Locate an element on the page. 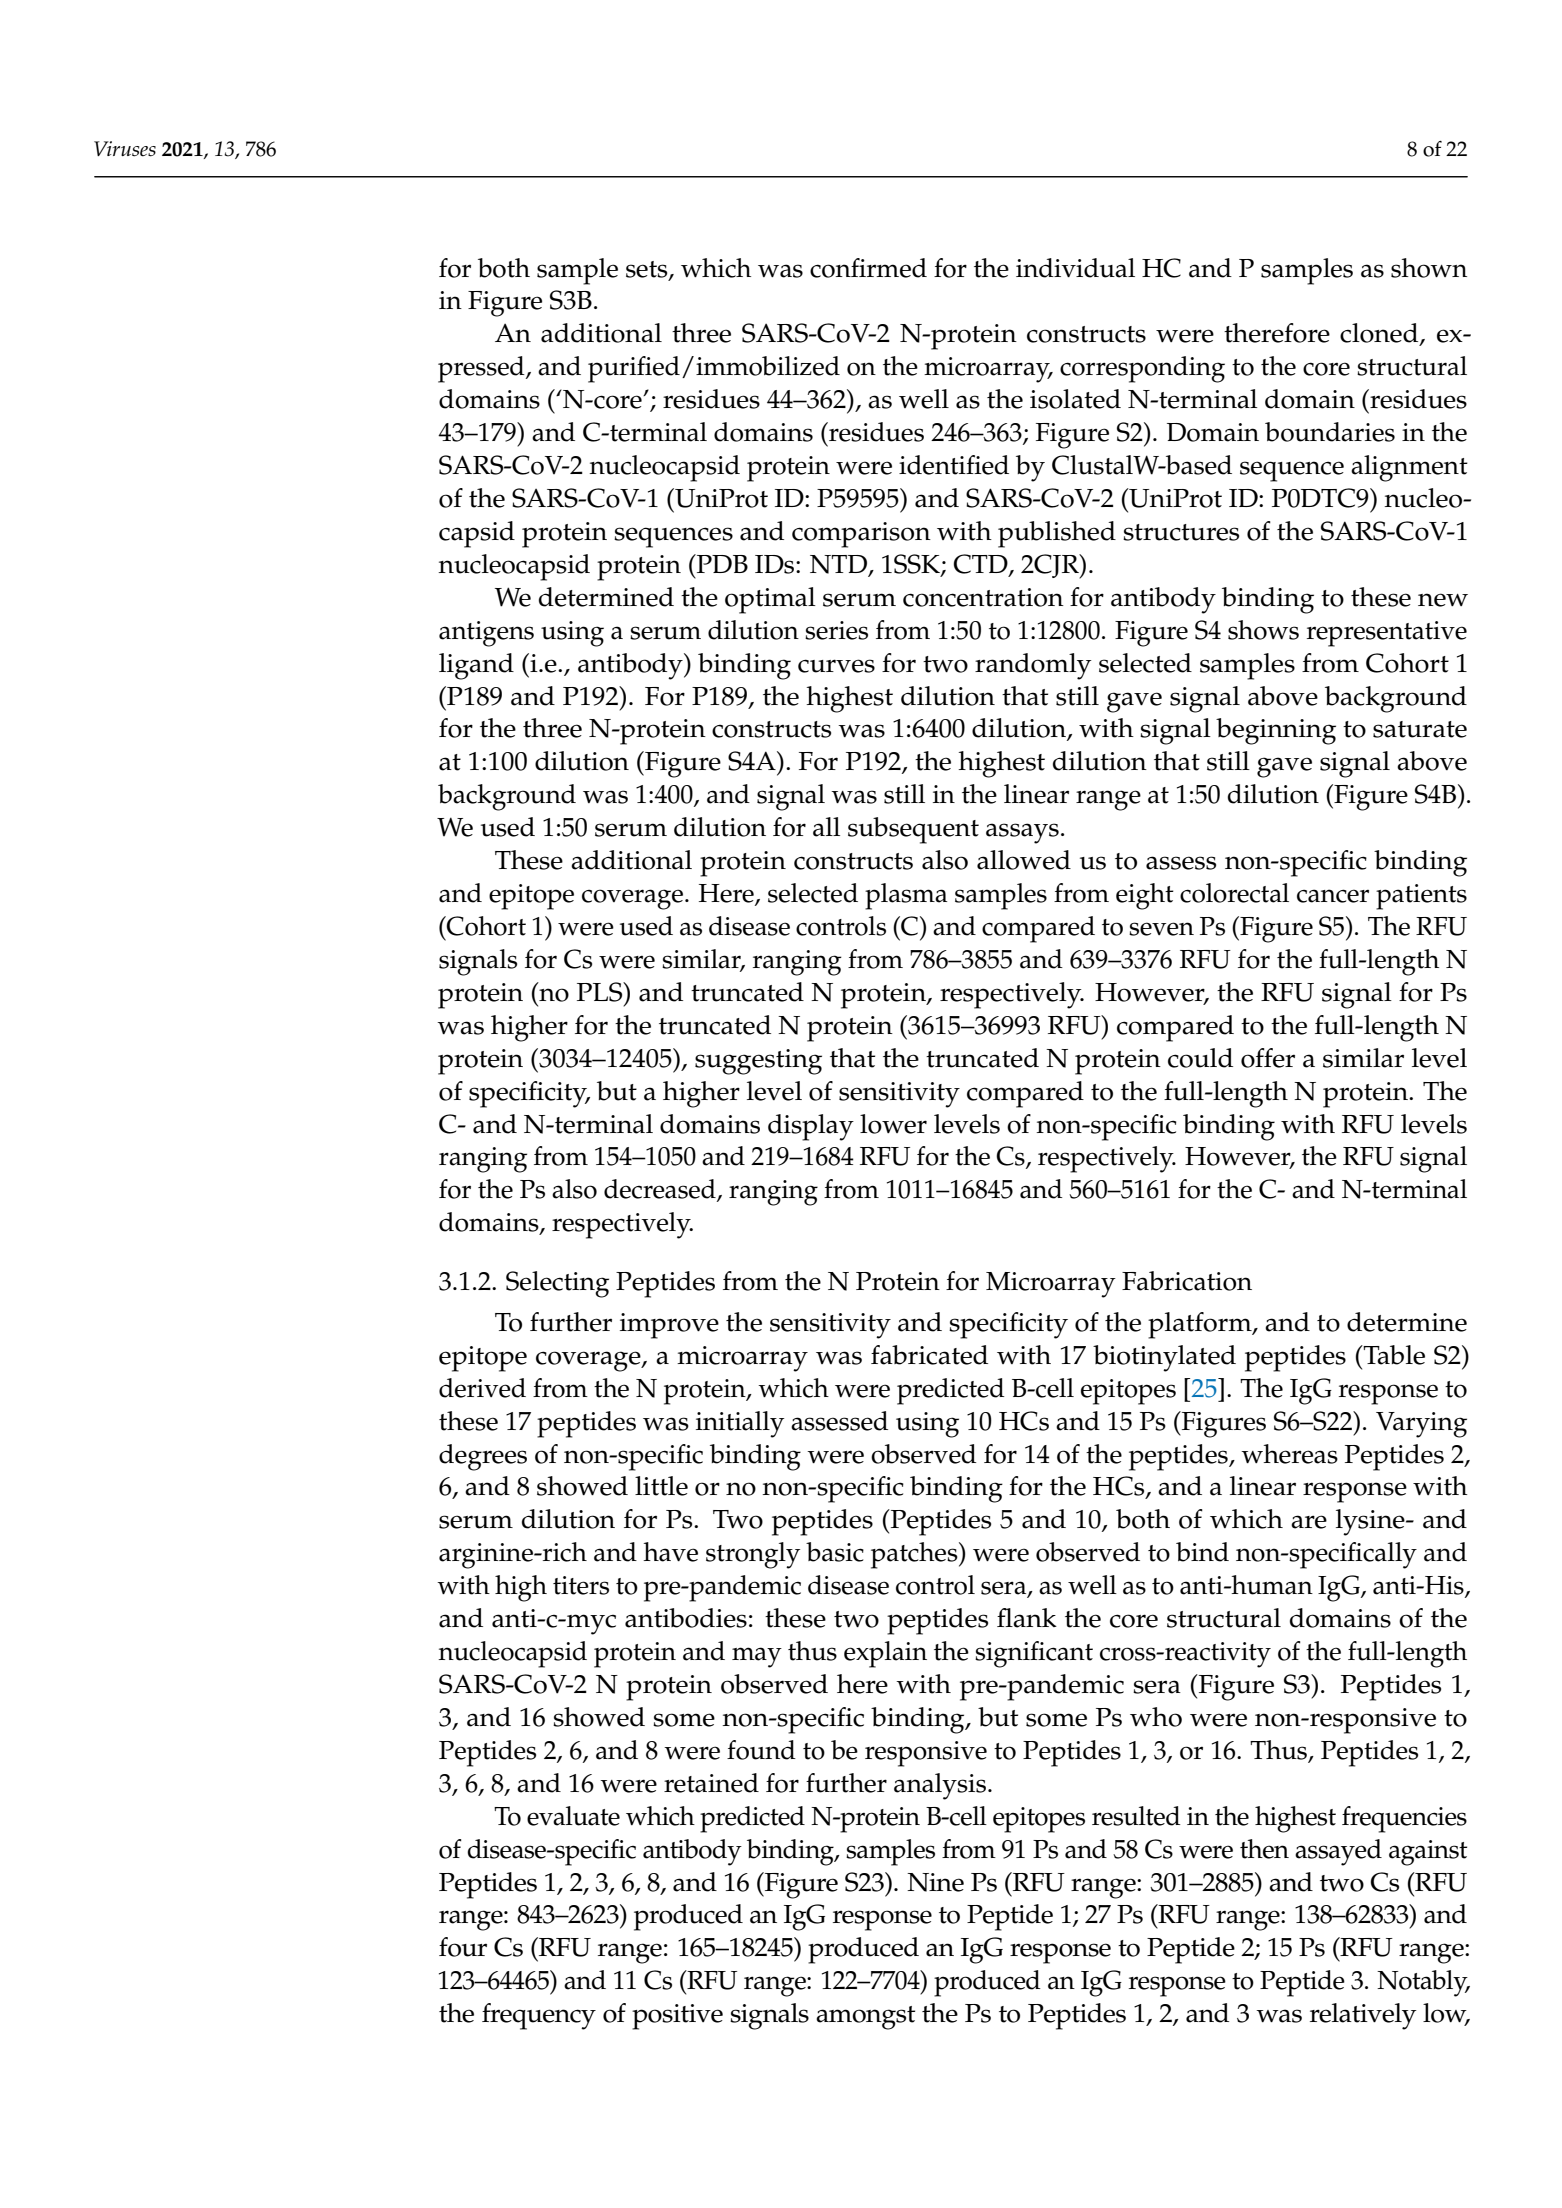  relatively is located at coordinates (1363, 2016).
